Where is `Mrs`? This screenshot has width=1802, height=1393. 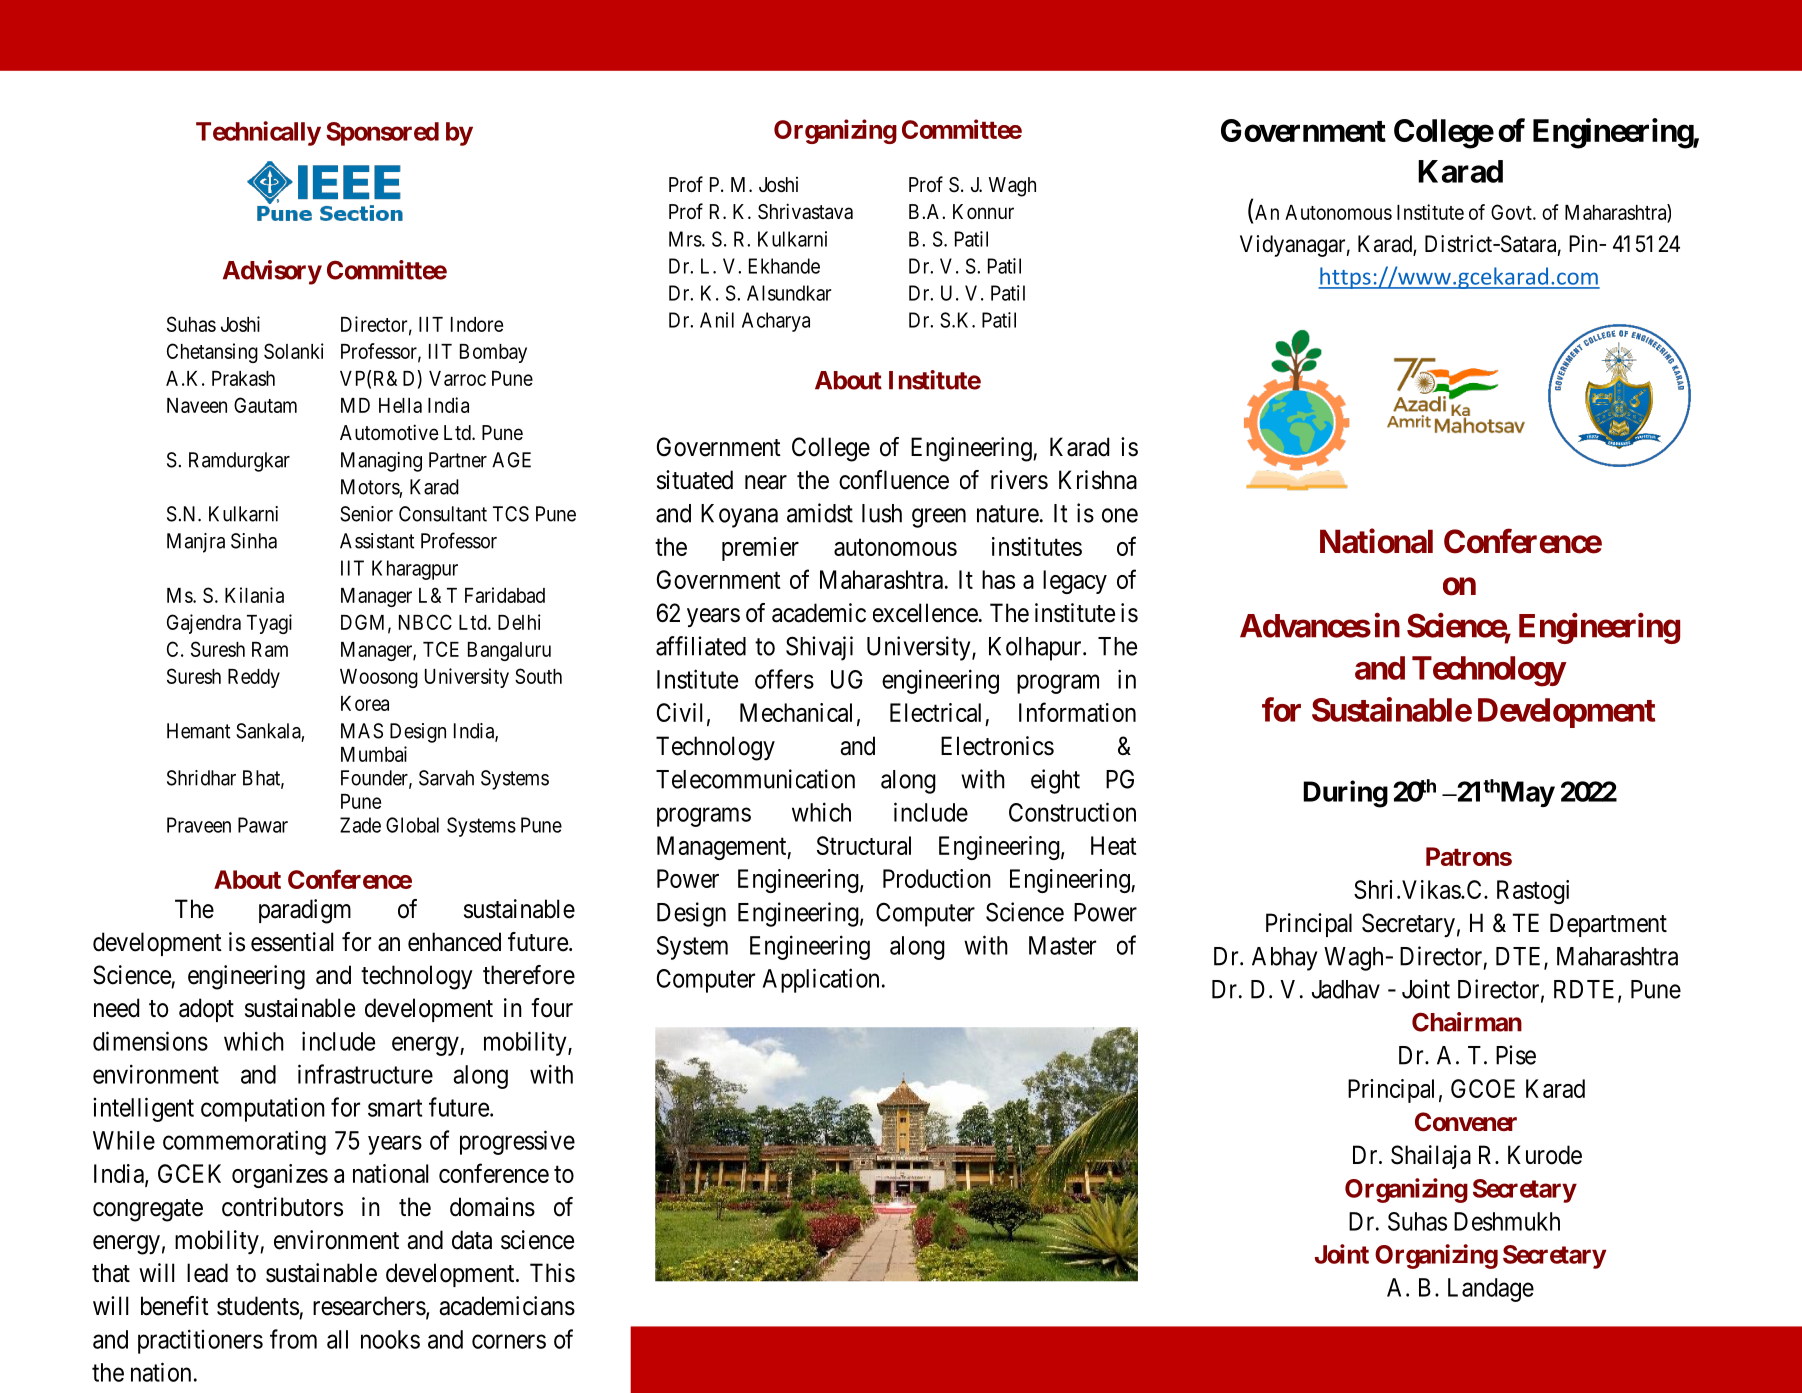 Mrs is located at coordinates (685, 239).
